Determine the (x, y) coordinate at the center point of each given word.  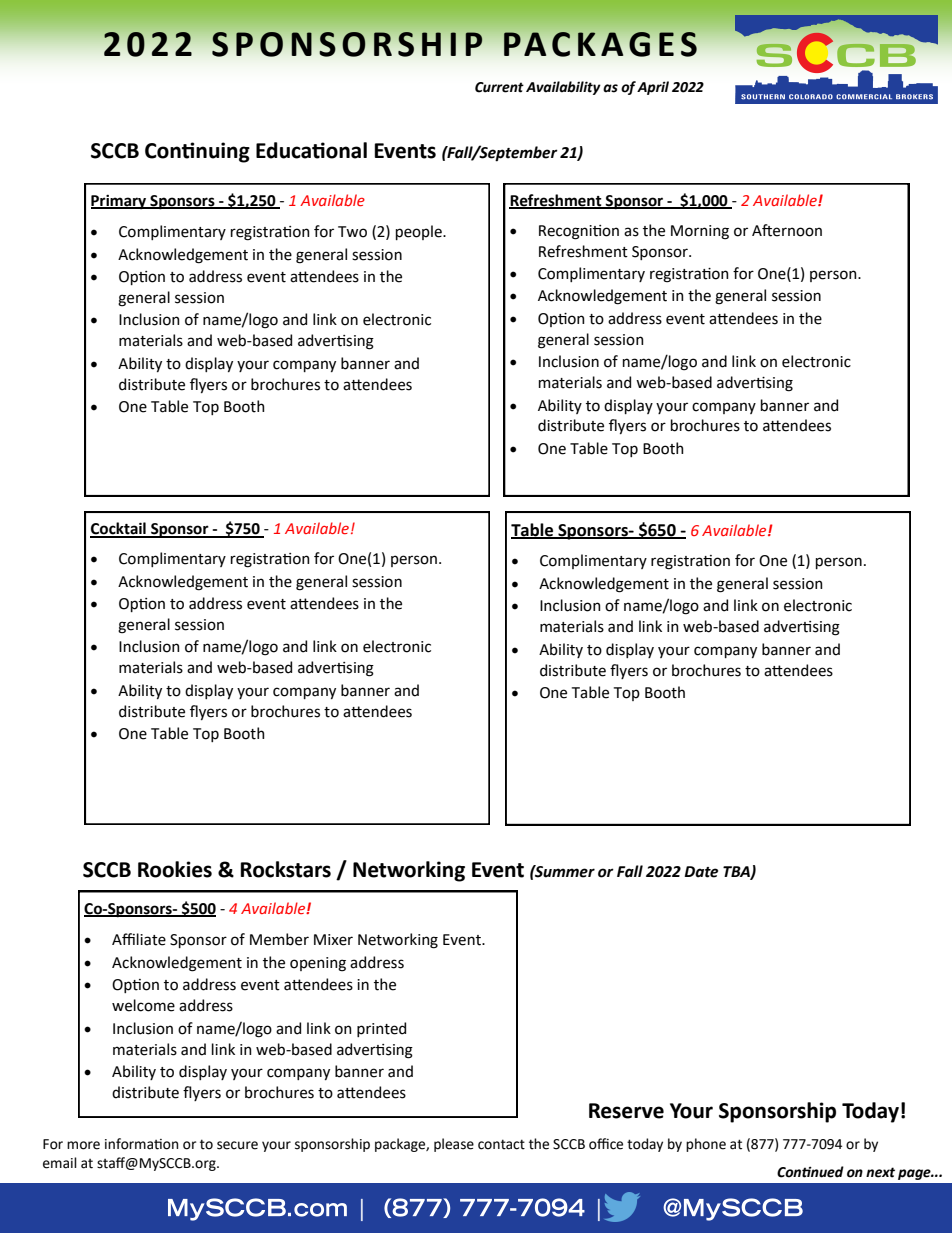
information (141, 1144)
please (454, 1145)
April (653, 88)
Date (701, 872)
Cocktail (119, 529)
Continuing (197, 152)
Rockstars (286, 869)
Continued (810, 1172)
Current (499, 87)
